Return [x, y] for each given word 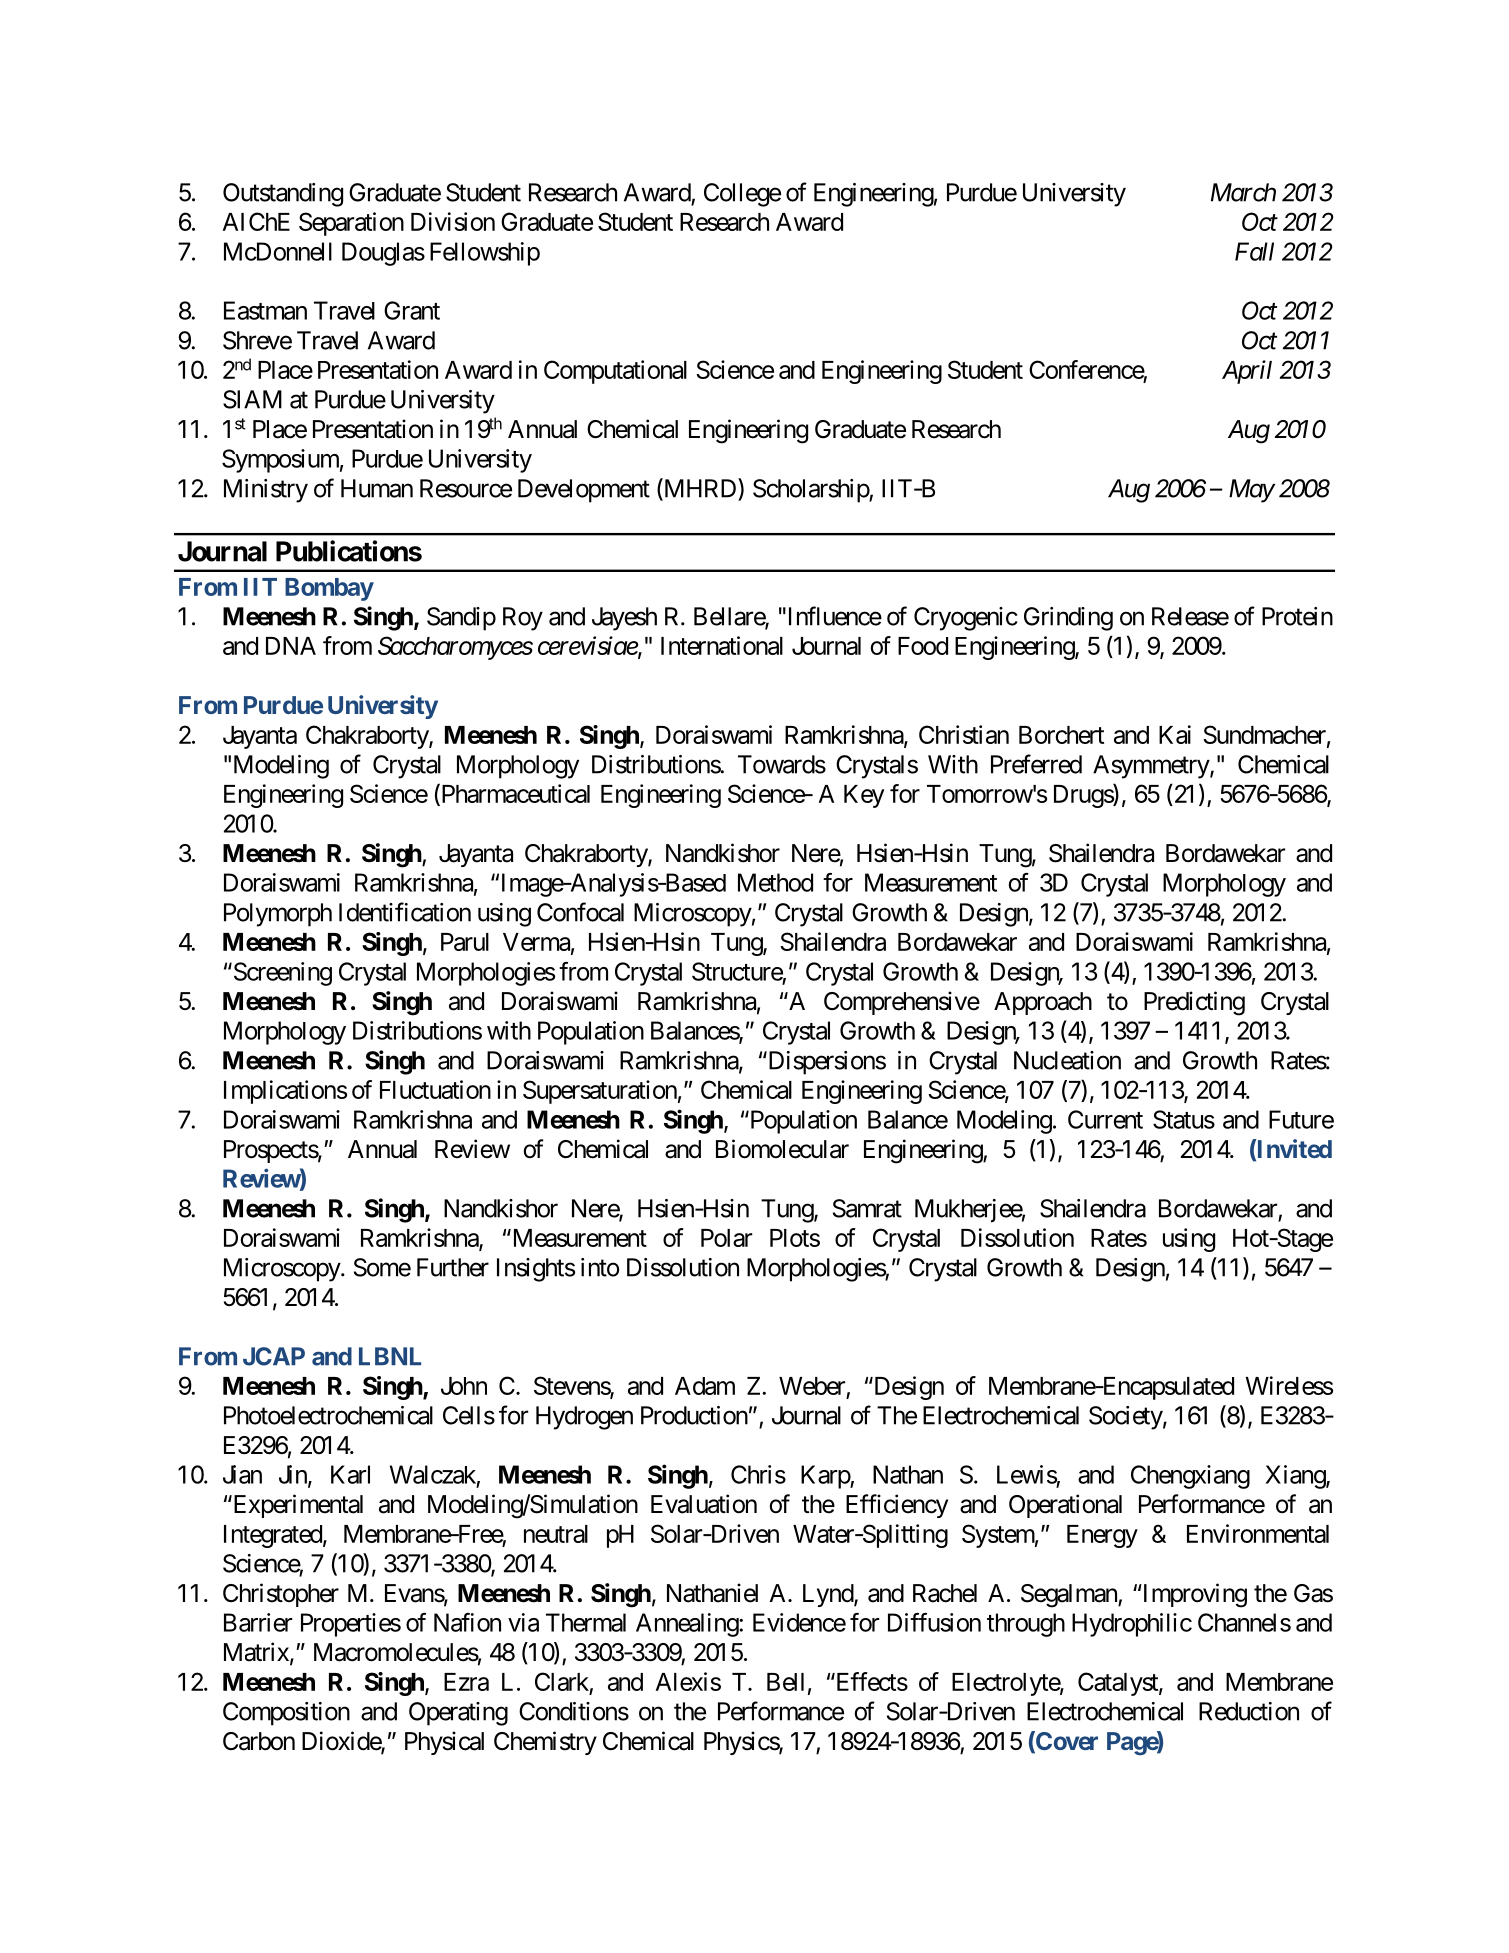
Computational [615, 372]
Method [775, 882]
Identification [405, 912]
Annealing [688, 1625]
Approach [1043, 1003]
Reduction [1249, 1711]
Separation [351, 224]
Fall [1254, 251]
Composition [286, 1714]
